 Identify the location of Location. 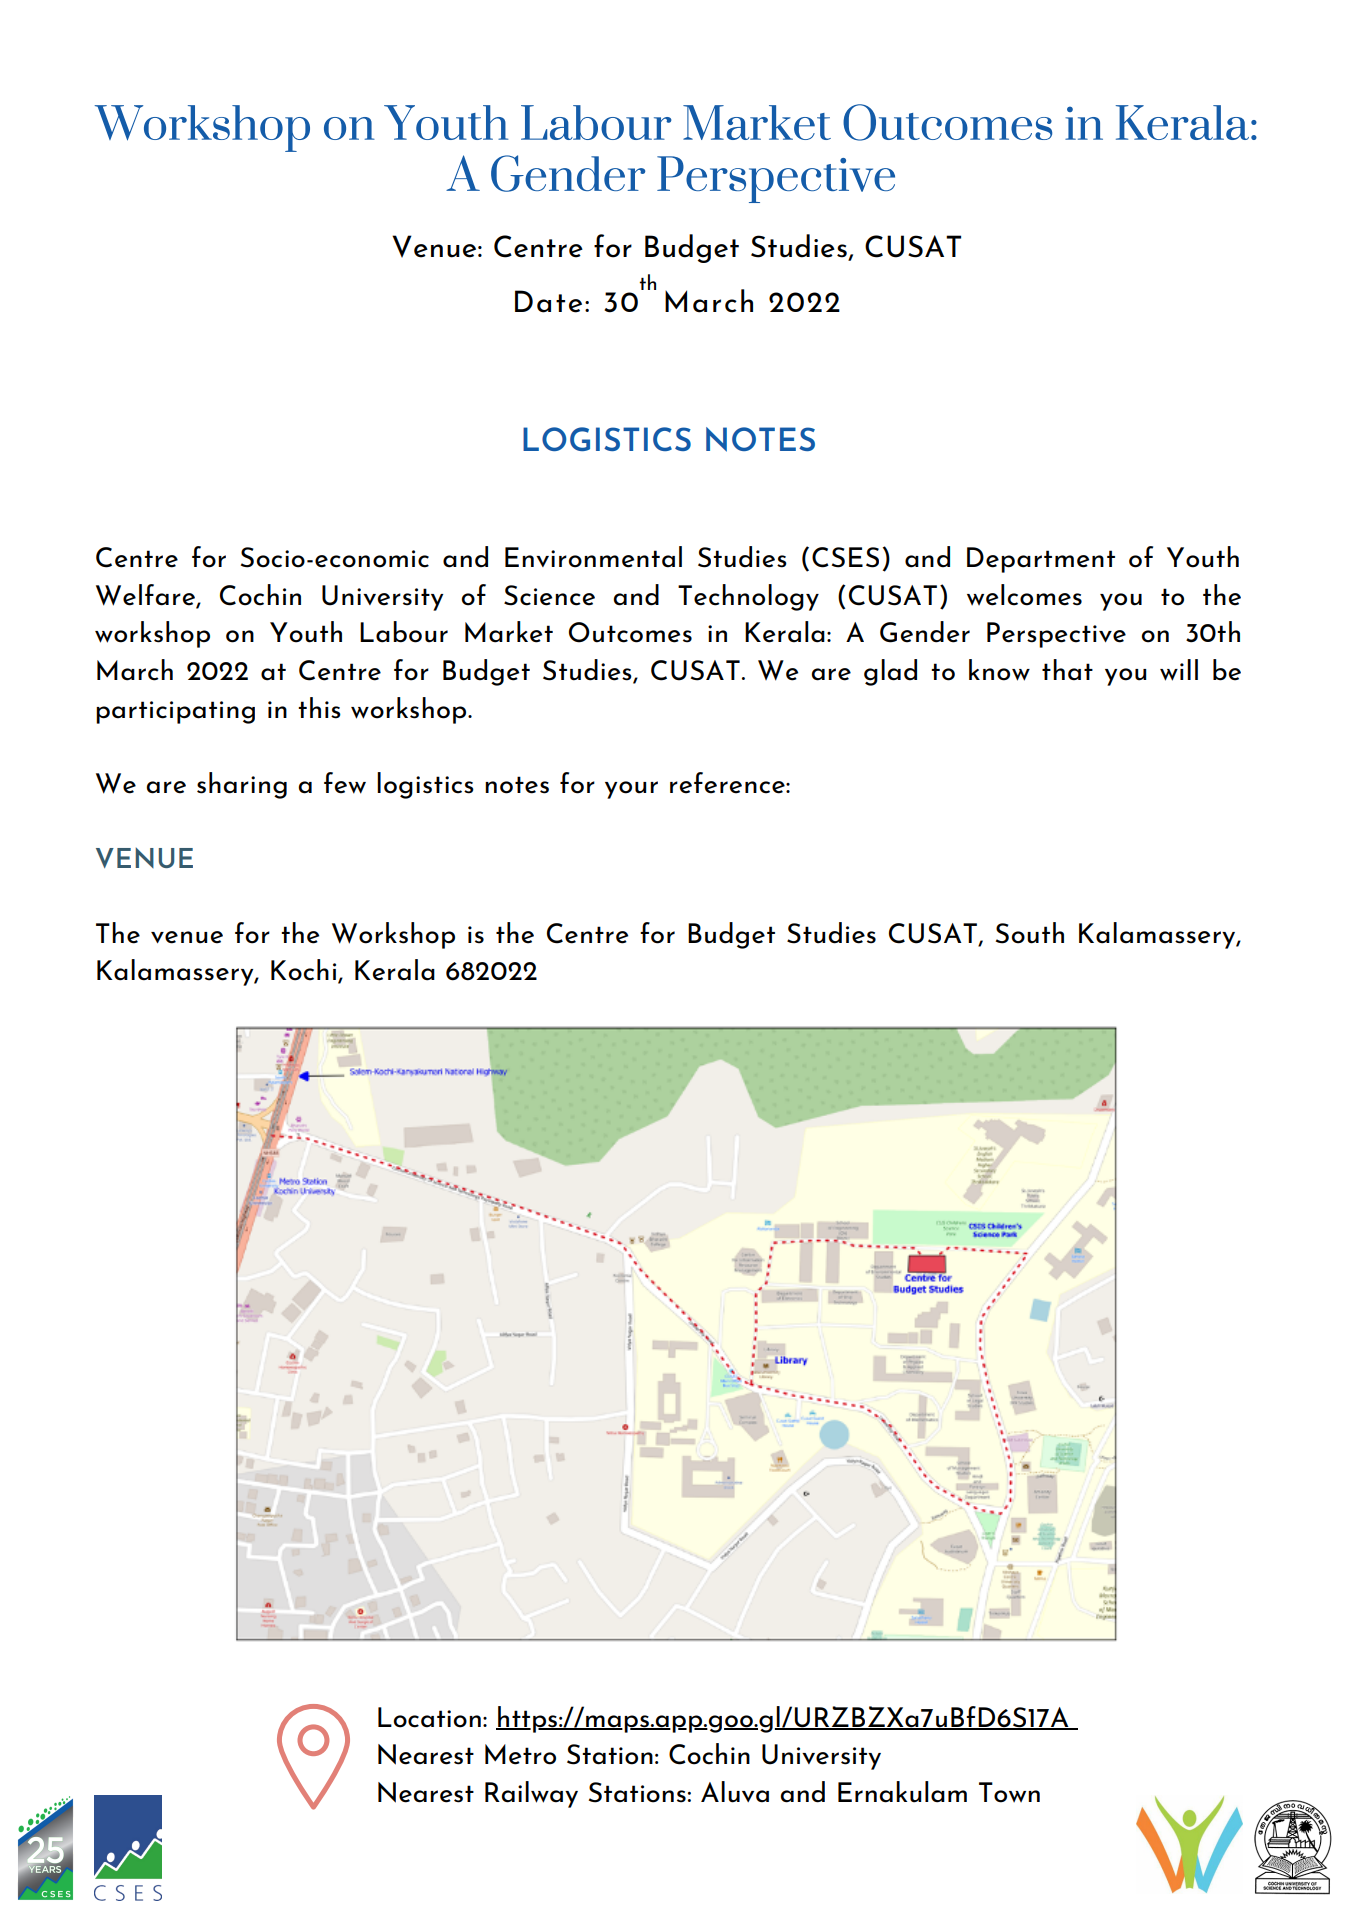
(429, 1717).
